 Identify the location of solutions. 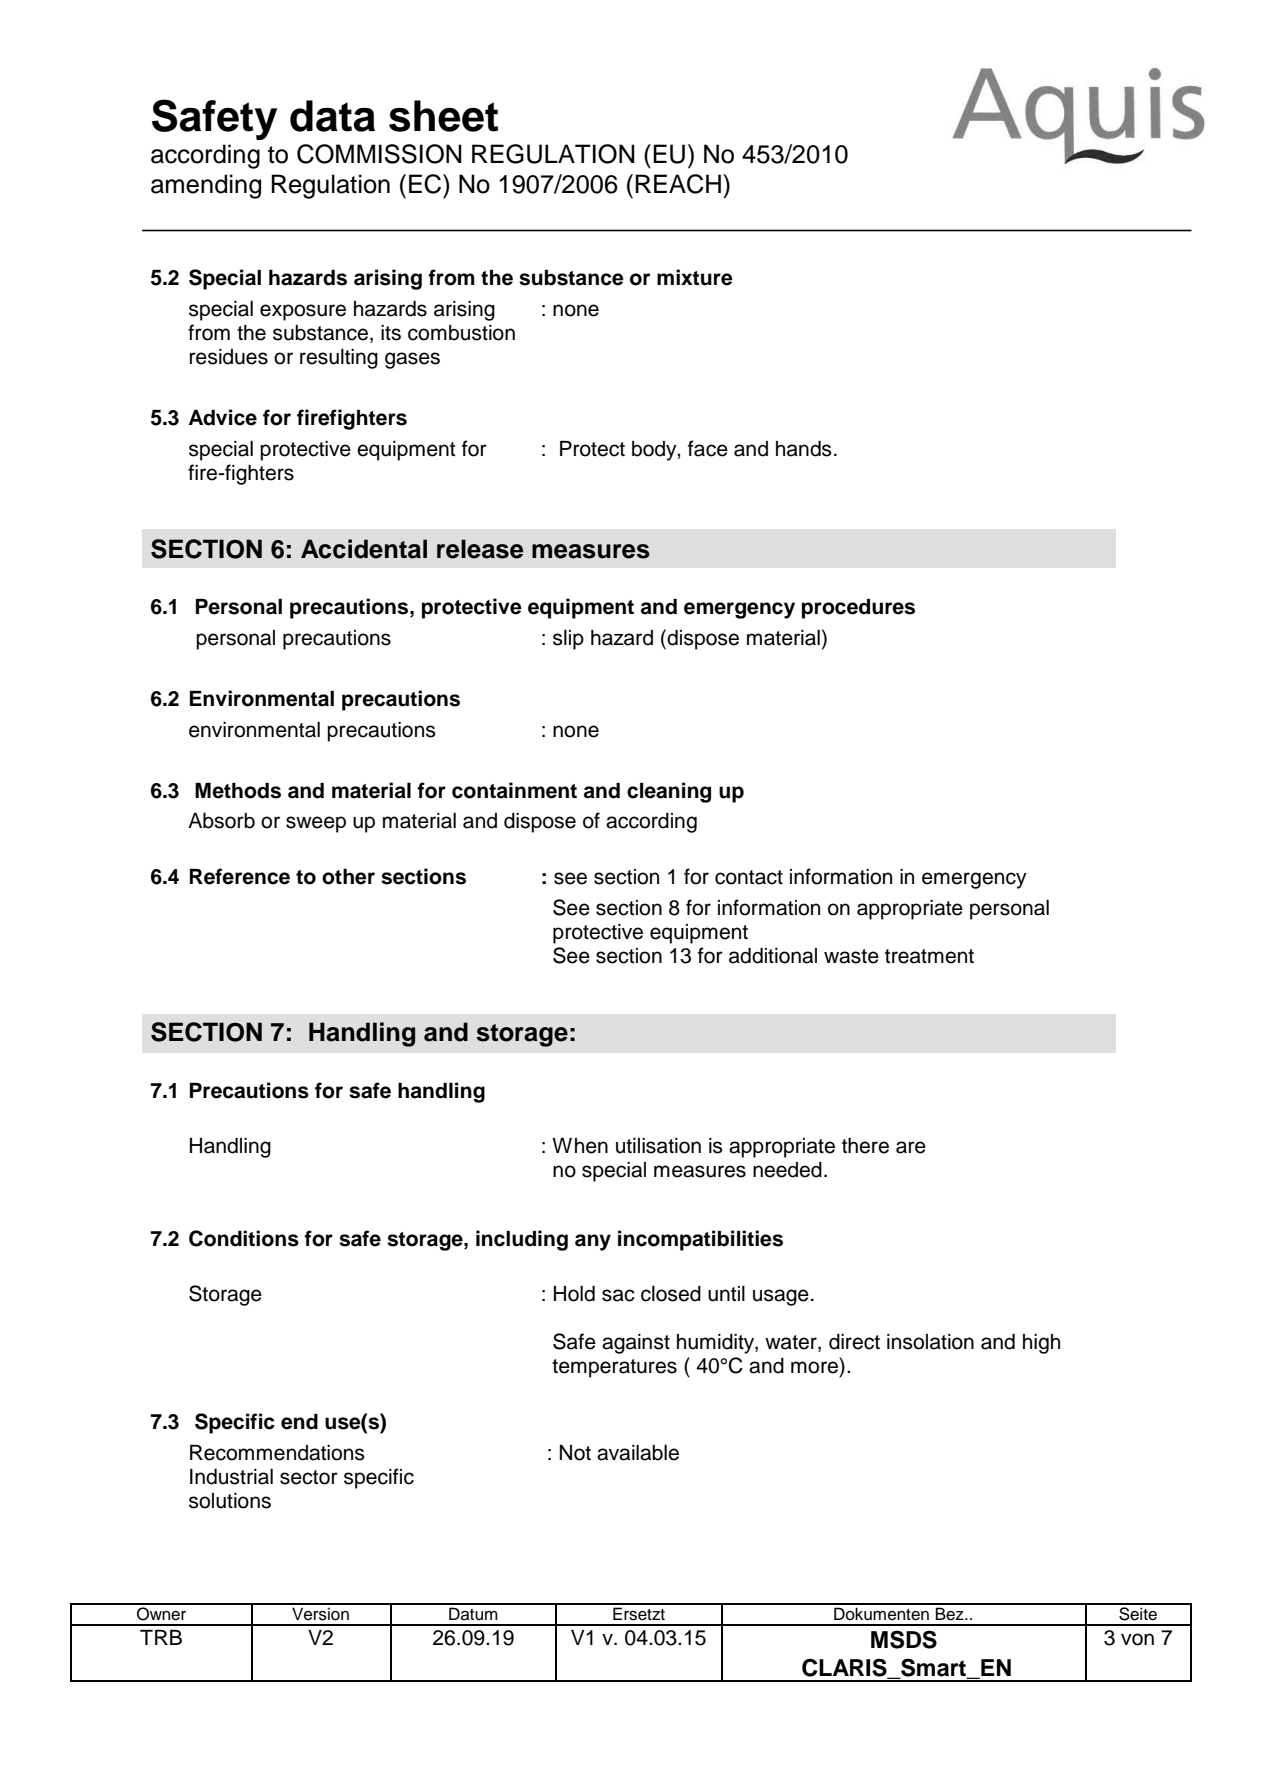
(230, 1501).
